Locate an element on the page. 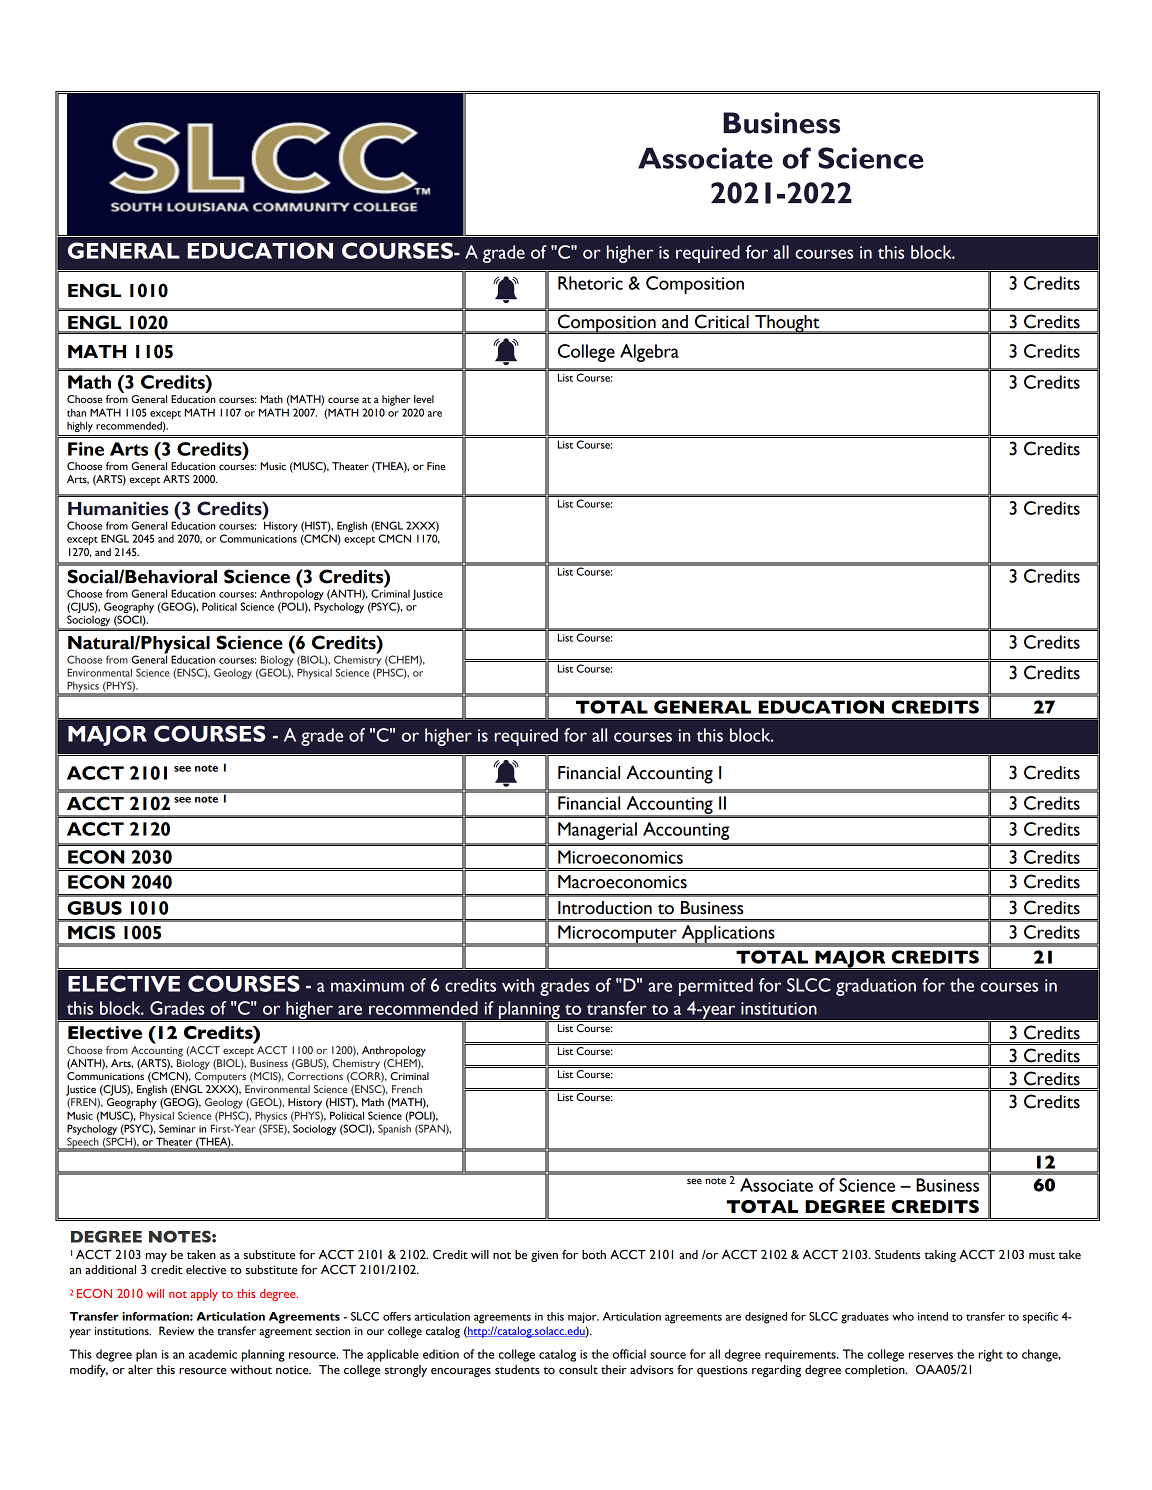 This document has height=1490, width=1152. Introduction is located at coordinates (605, 908).
